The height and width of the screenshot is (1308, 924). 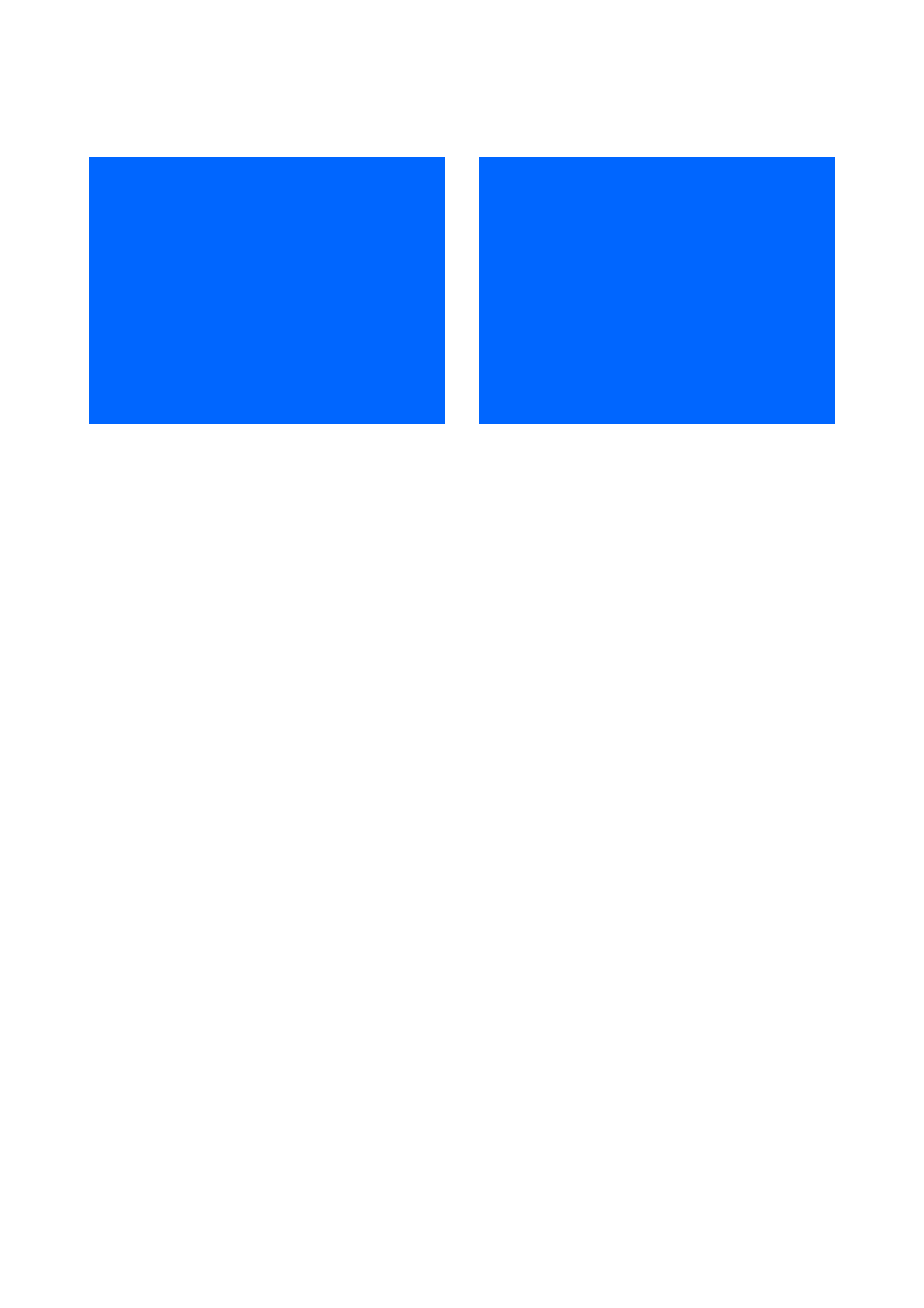 What do you see at coordinates (173, 197) in the screenshot?
I see `decreased` at bounding box center [173, 197].
